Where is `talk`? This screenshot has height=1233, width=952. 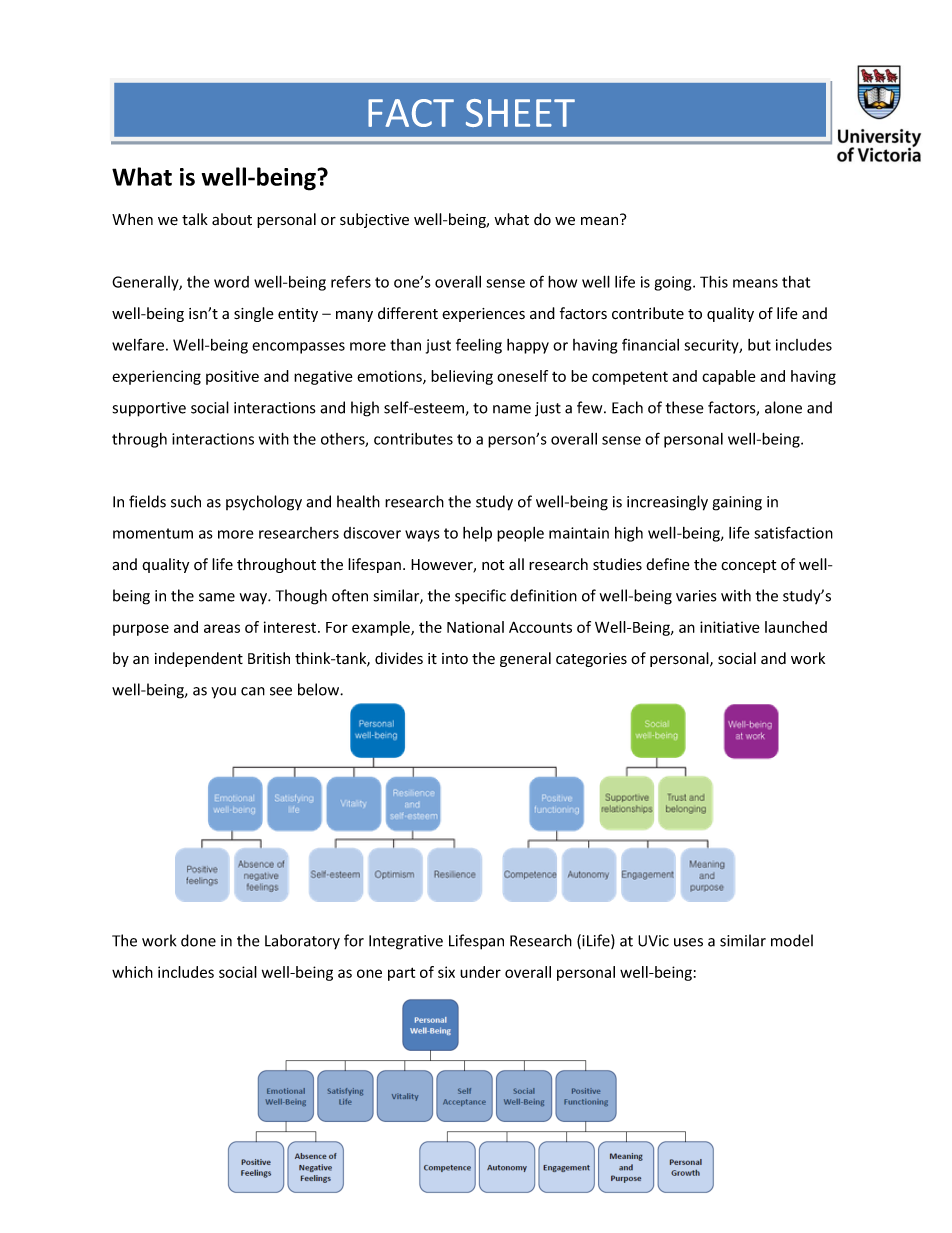
talk is located at coordinates (195, 219).
